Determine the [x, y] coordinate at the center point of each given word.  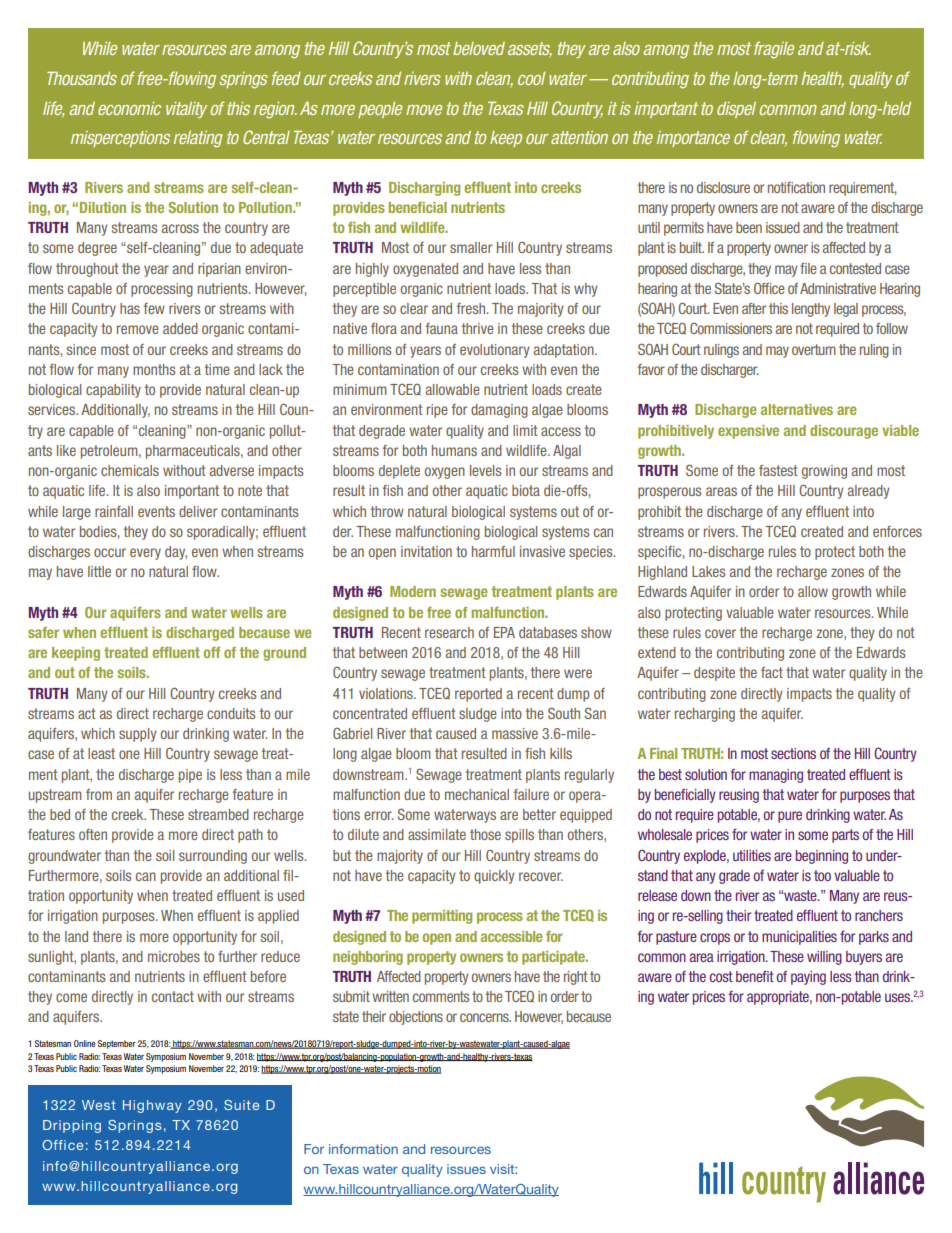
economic [129, 108]
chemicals [130, 470]
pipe [190, 776]
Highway [152, 1106]
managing [776, 776]
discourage [844, 432]
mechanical [477, 794]
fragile [774, 50]
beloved [479, 48]
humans [454, 450]
